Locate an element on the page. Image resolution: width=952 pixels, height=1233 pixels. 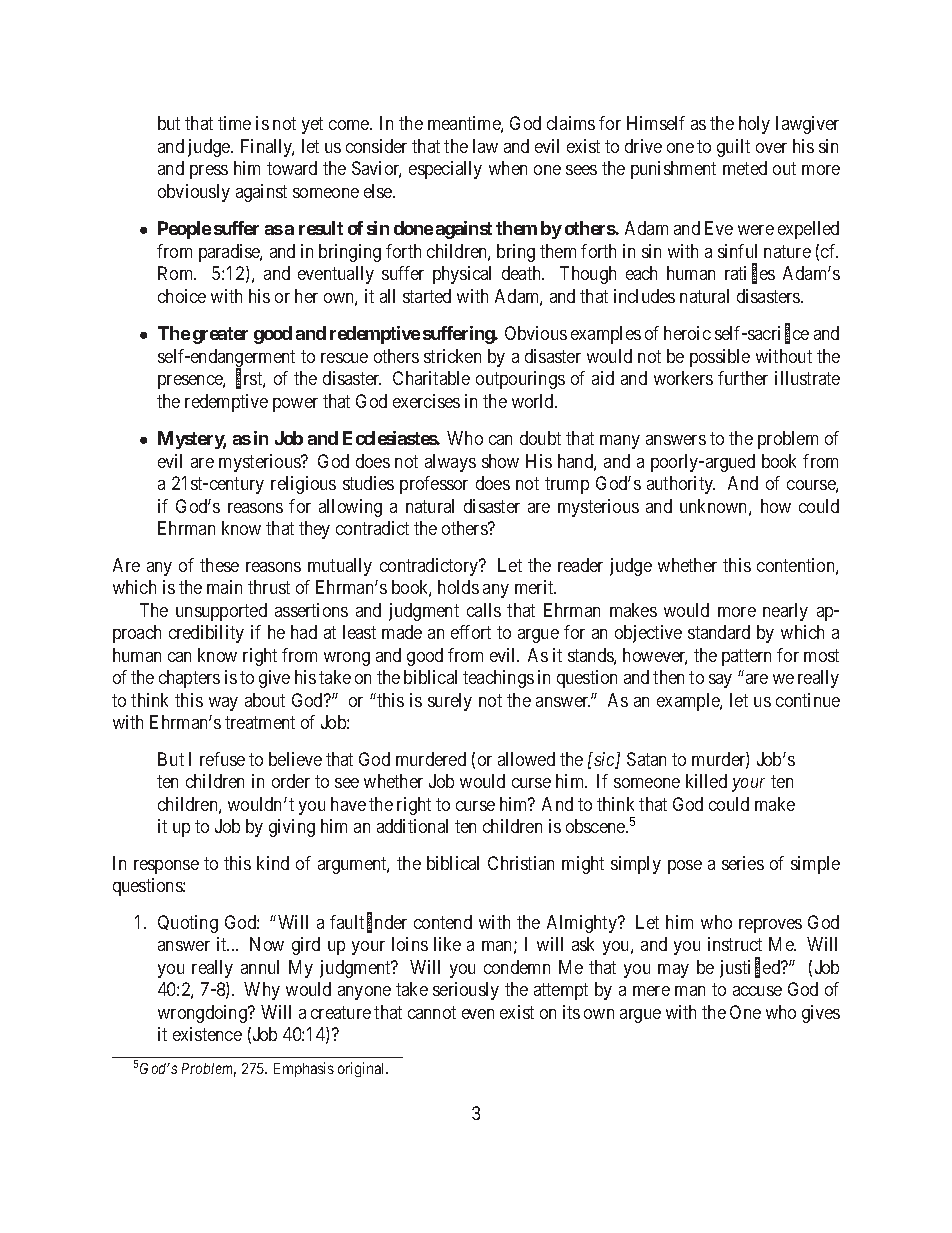
main is located at coordinates (224, 587).
